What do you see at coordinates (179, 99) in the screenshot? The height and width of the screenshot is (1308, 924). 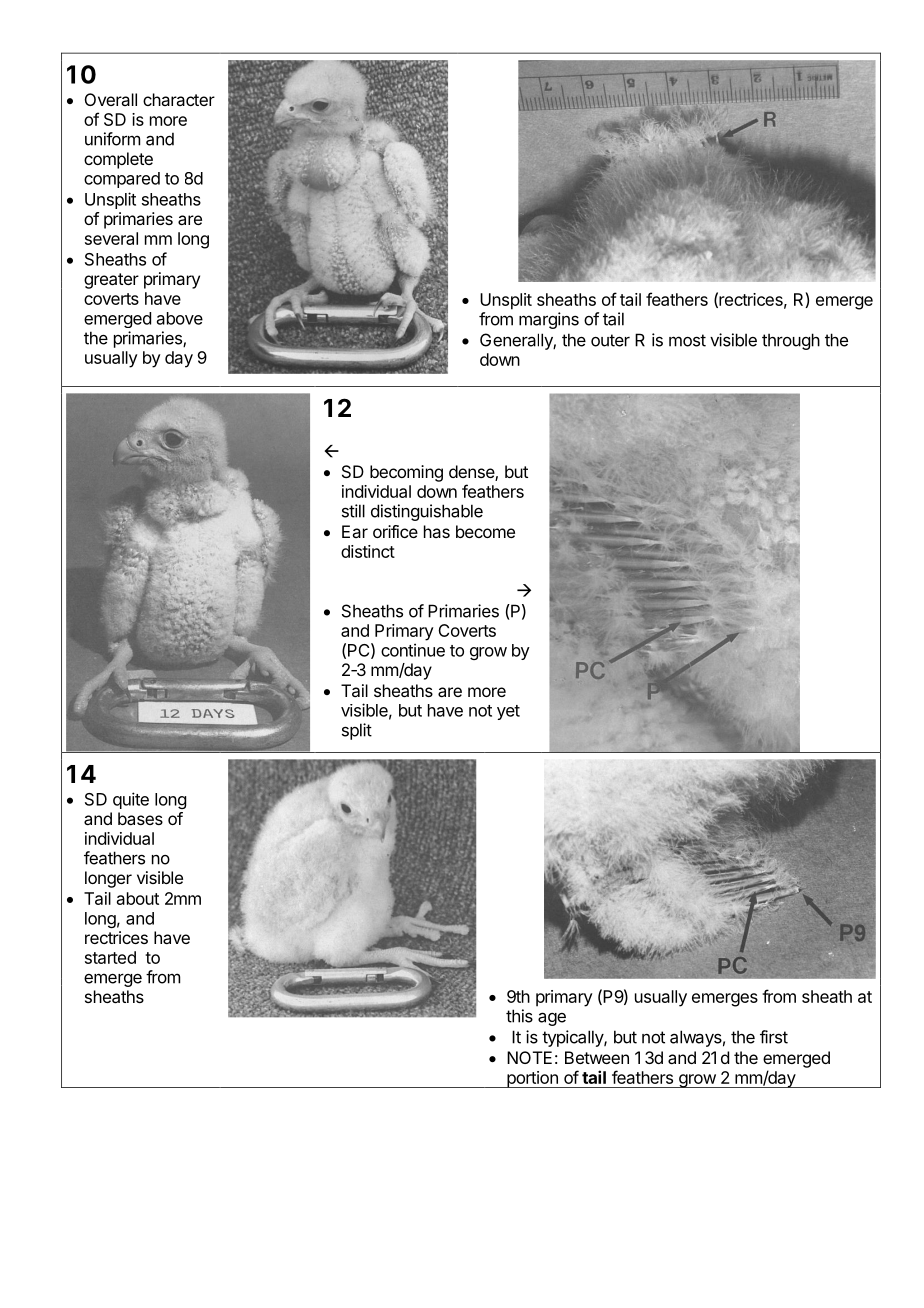 I see `character` at bounding box center [179, 99].
